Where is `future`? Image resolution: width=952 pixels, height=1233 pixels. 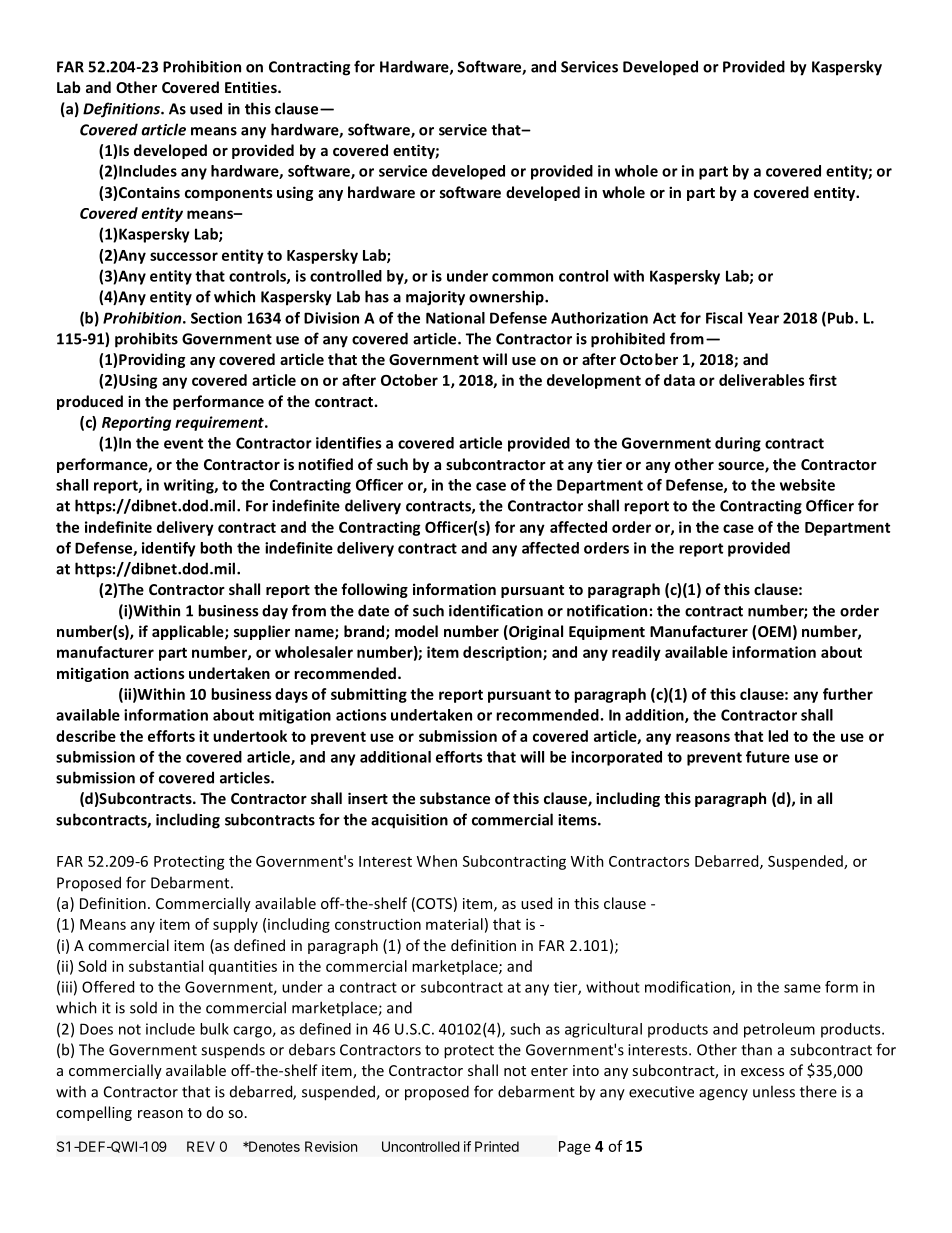 future is located at coordinates (768, 757).
